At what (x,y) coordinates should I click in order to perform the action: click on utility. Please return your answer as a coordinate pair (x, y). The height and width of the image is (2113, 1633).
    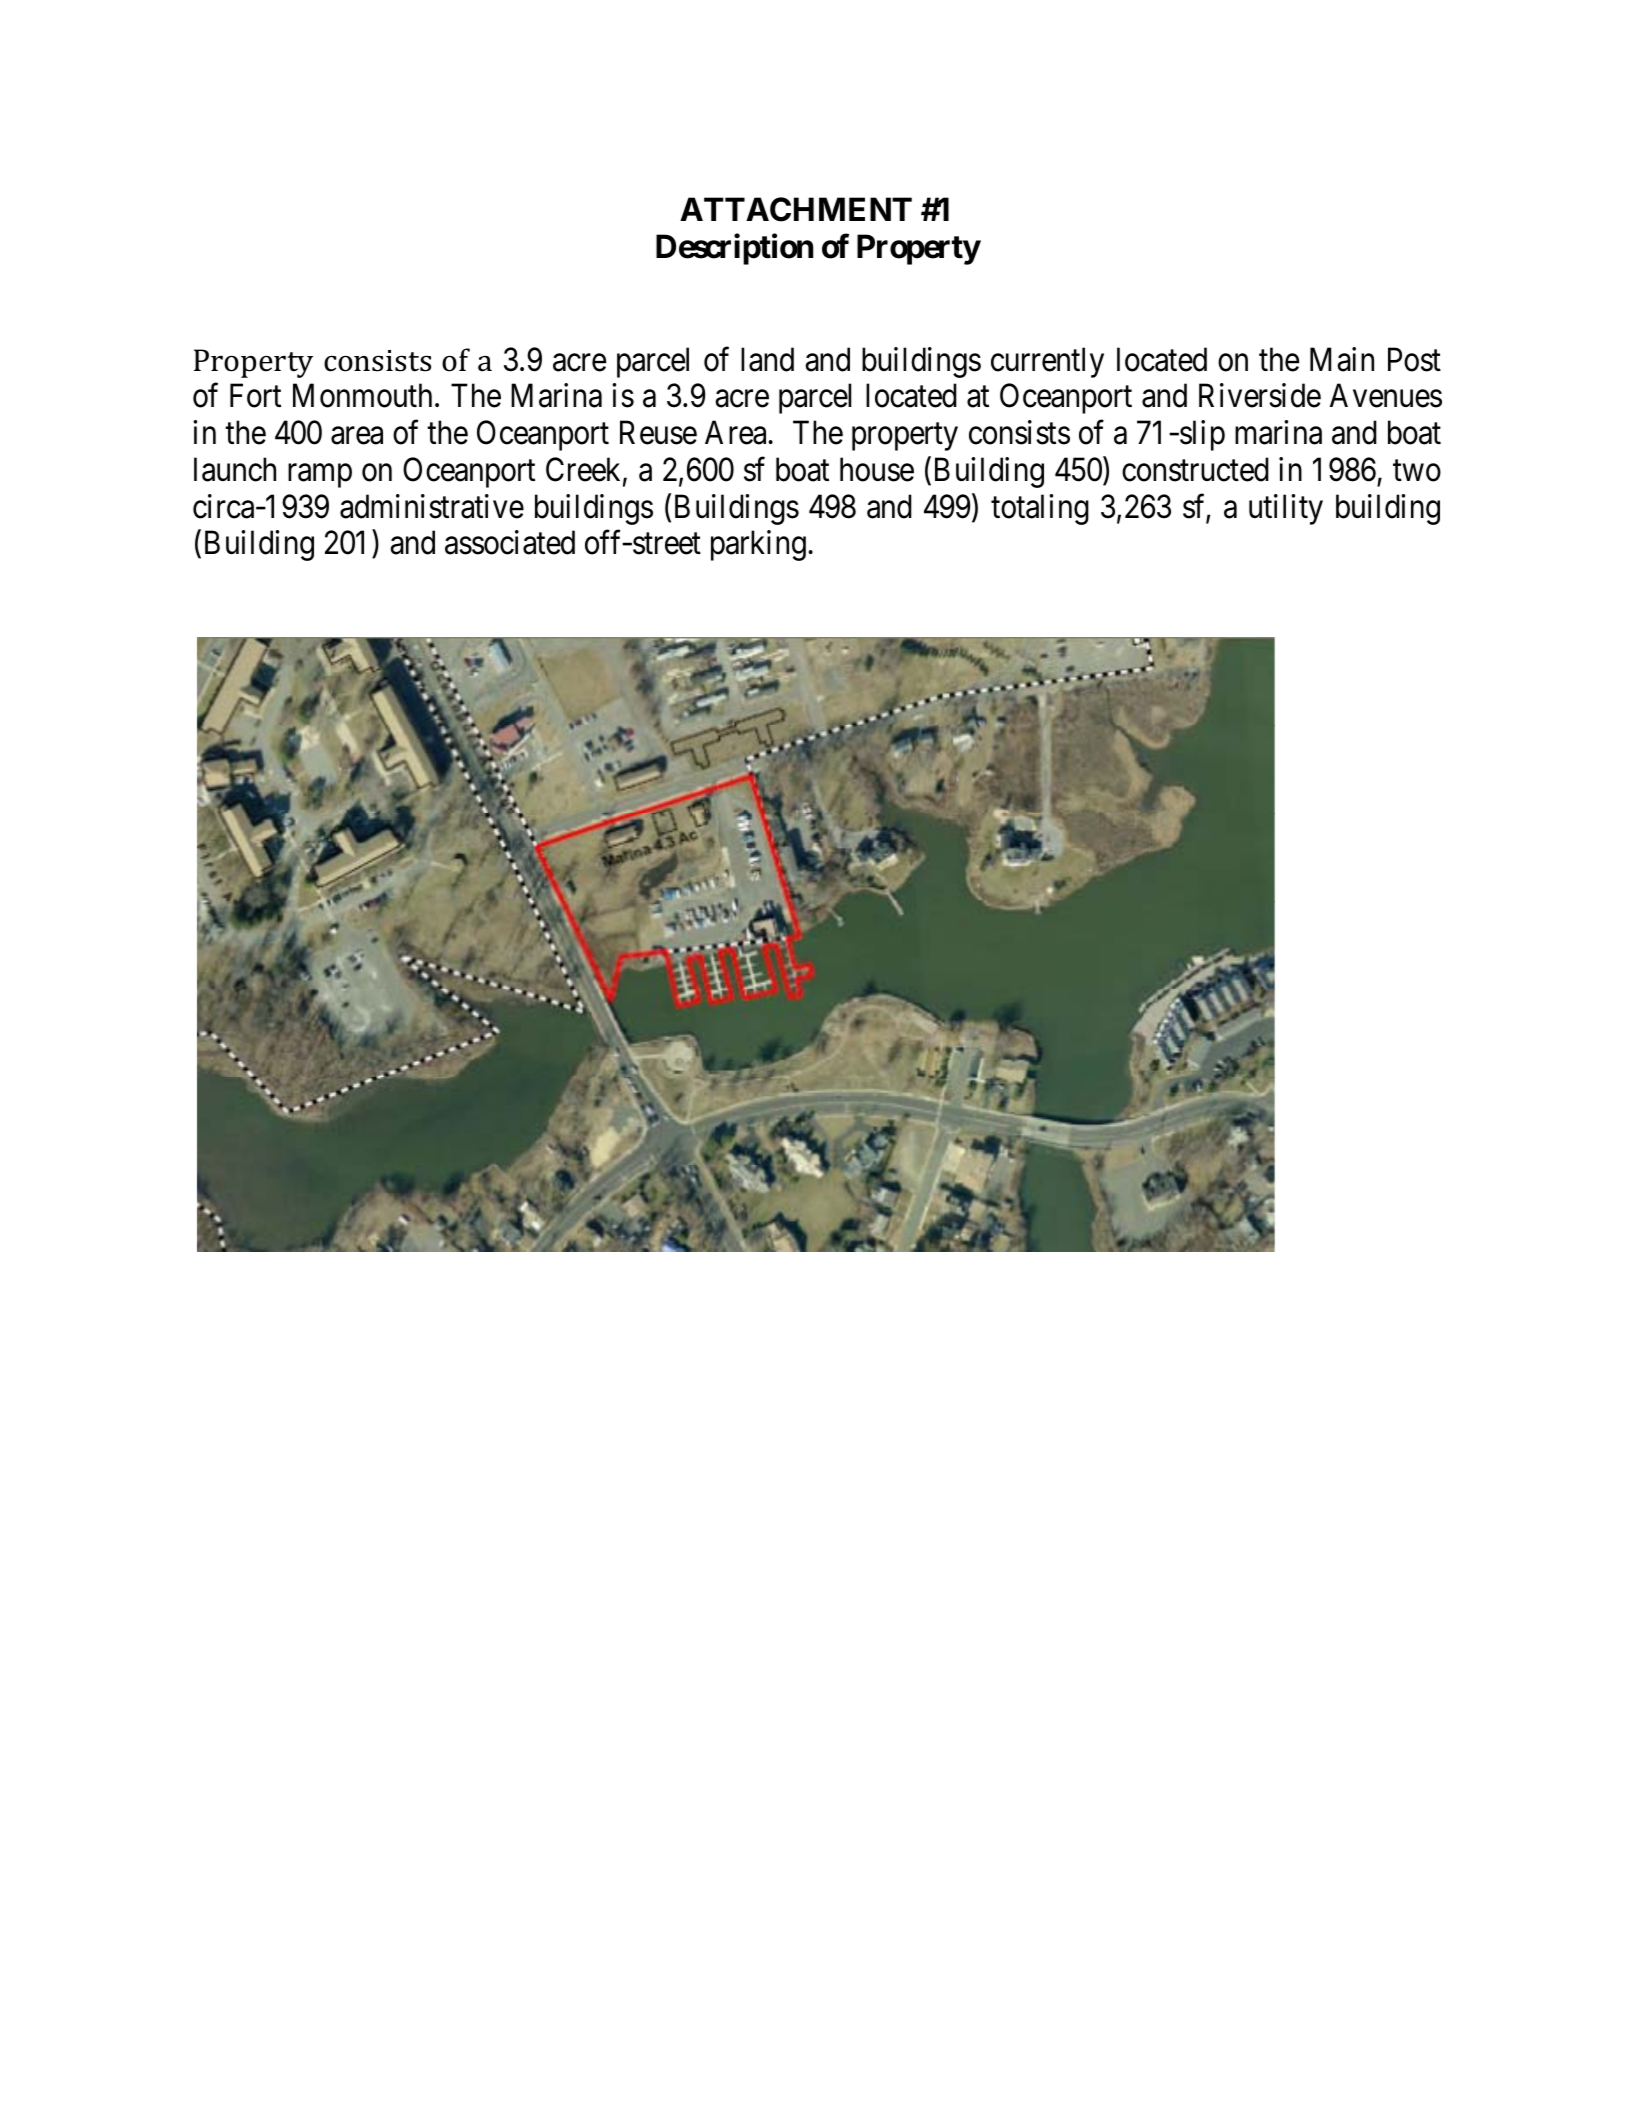
    Looking at the image, I should click on (1286, 509).
